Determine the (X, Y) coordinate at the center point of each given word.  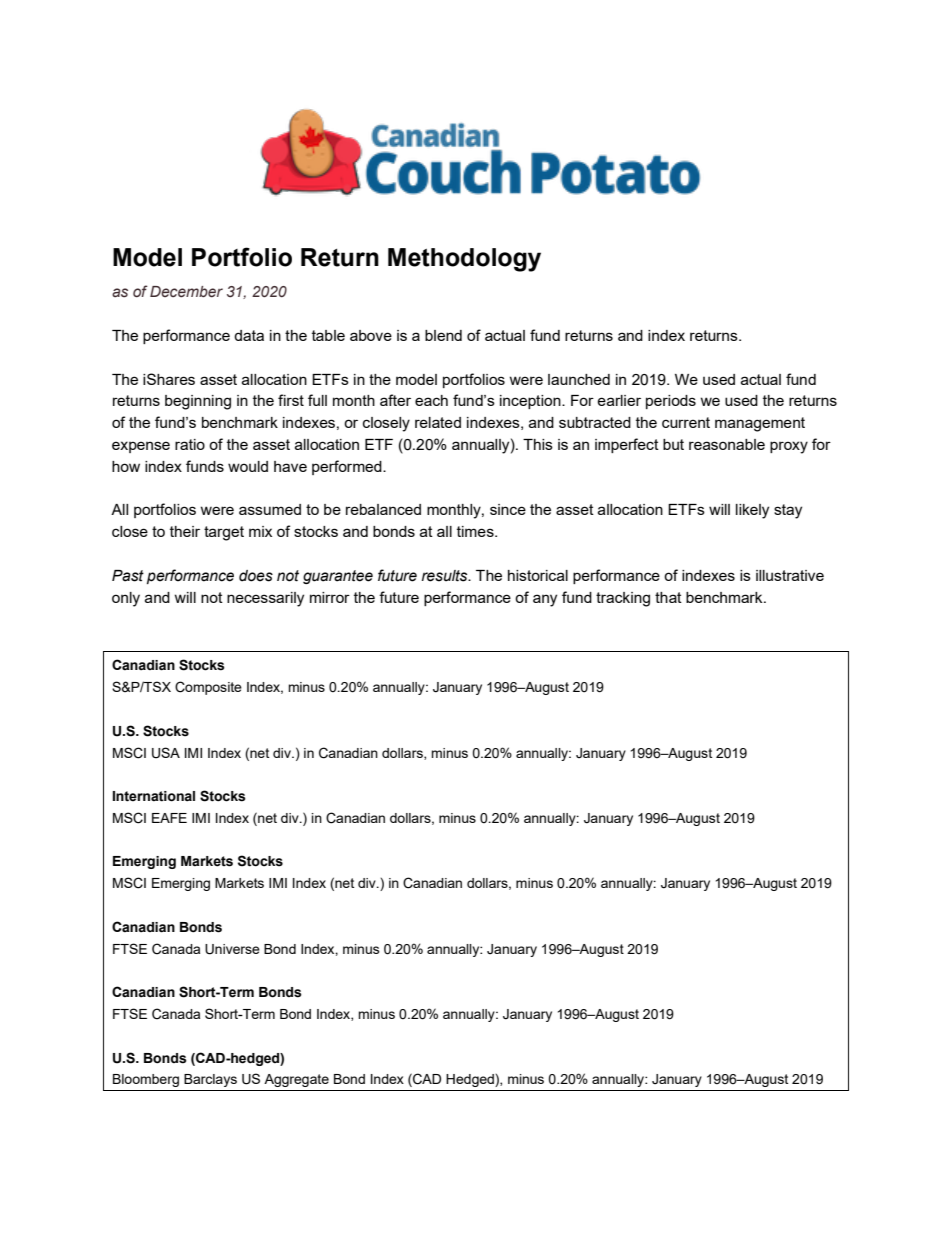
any (545, 600)
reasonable (727, 444)
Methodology (464, 260)
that (668, 597)
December (186, 292)
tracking (623, 599)
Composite (208, 688)
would (248, 466)
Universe (232, 949)
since (508, 509)
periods (671, 402)
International (154, 796)
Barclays (210, 1080)
